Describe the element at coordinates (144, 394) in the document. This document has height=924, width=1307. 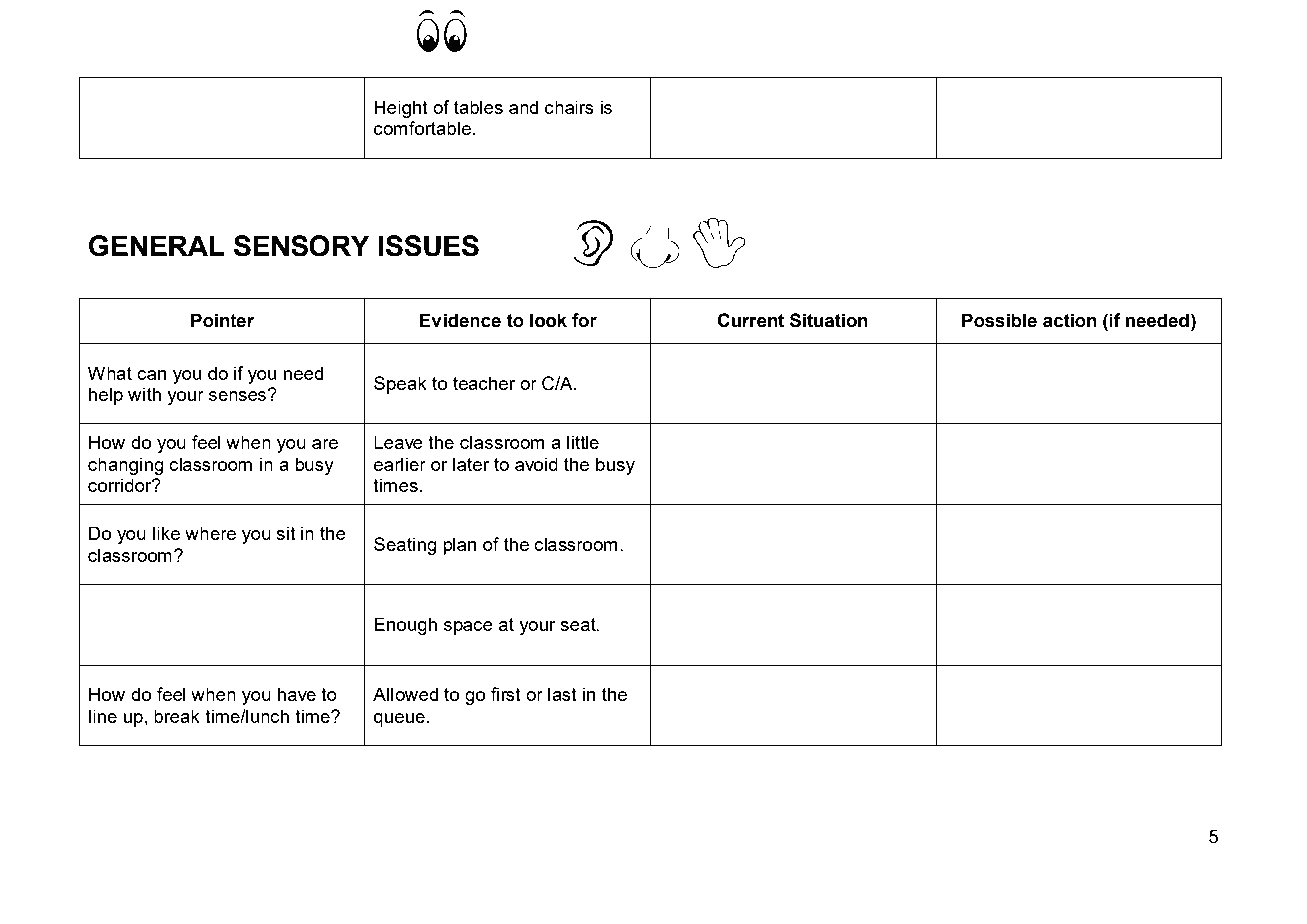
I see `with` at that location.
